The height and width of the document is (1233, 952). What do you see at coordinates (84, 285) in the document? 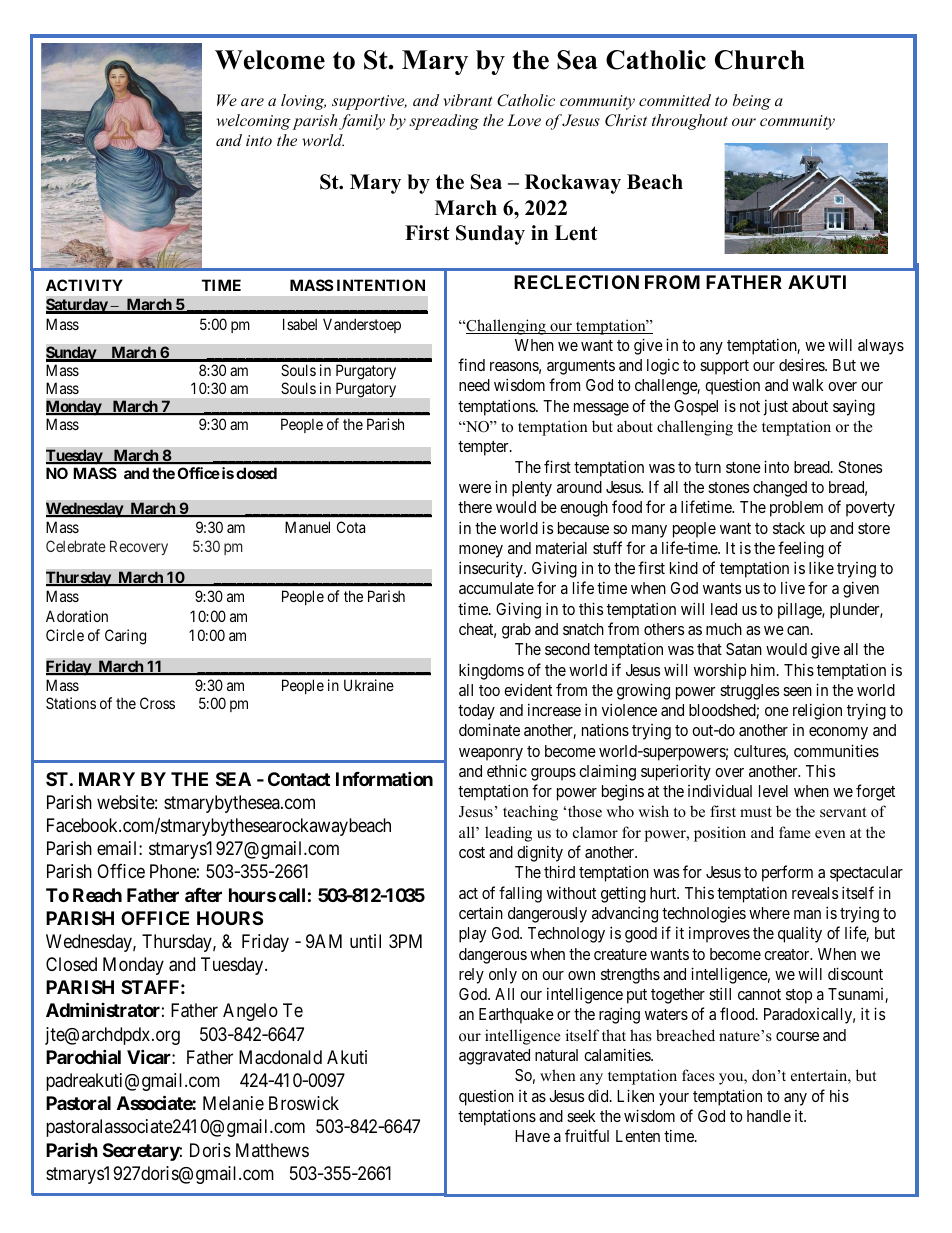
I see `ACTIVITY` at bounding box center [84, 285].
